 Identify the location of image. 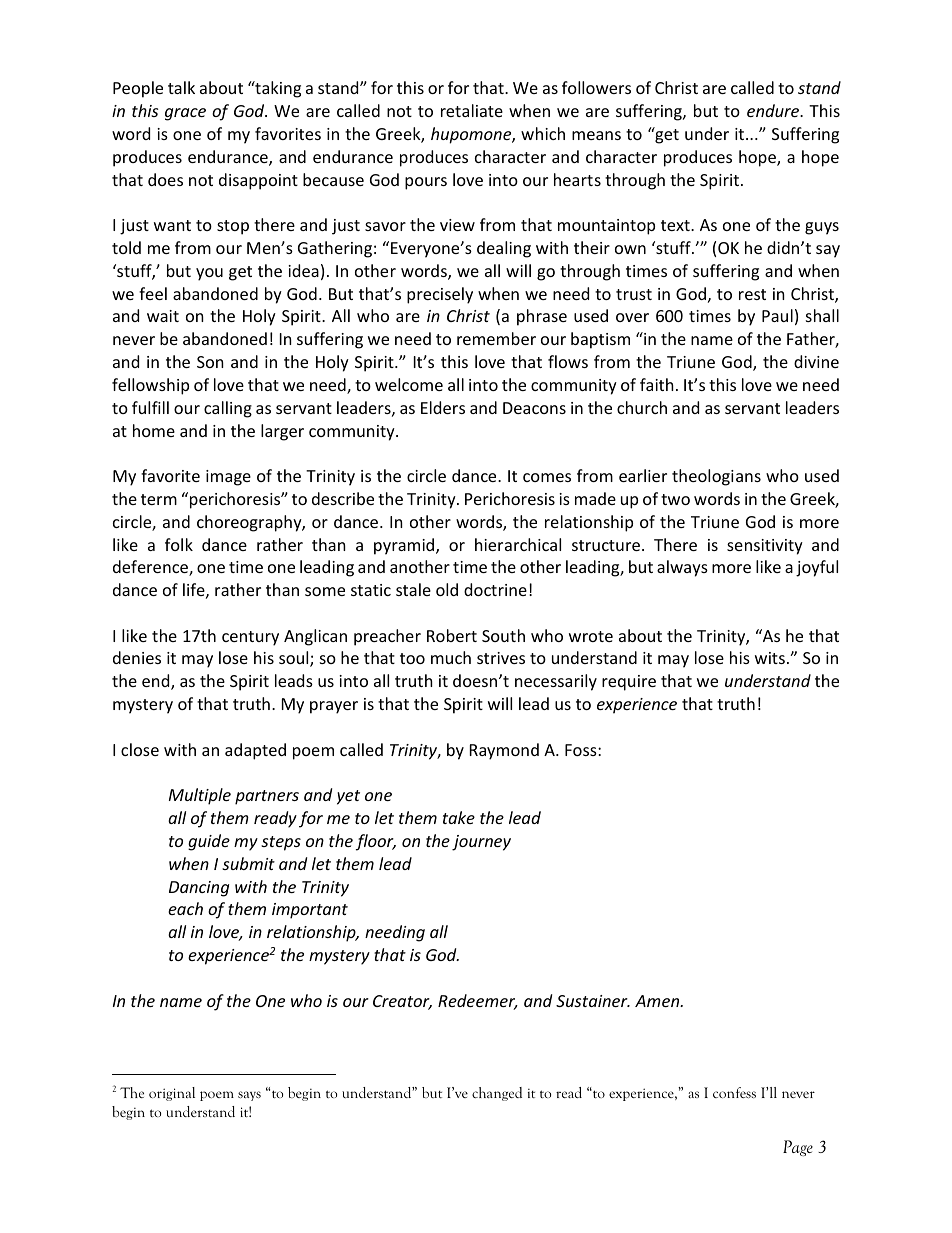
(228, 478).
